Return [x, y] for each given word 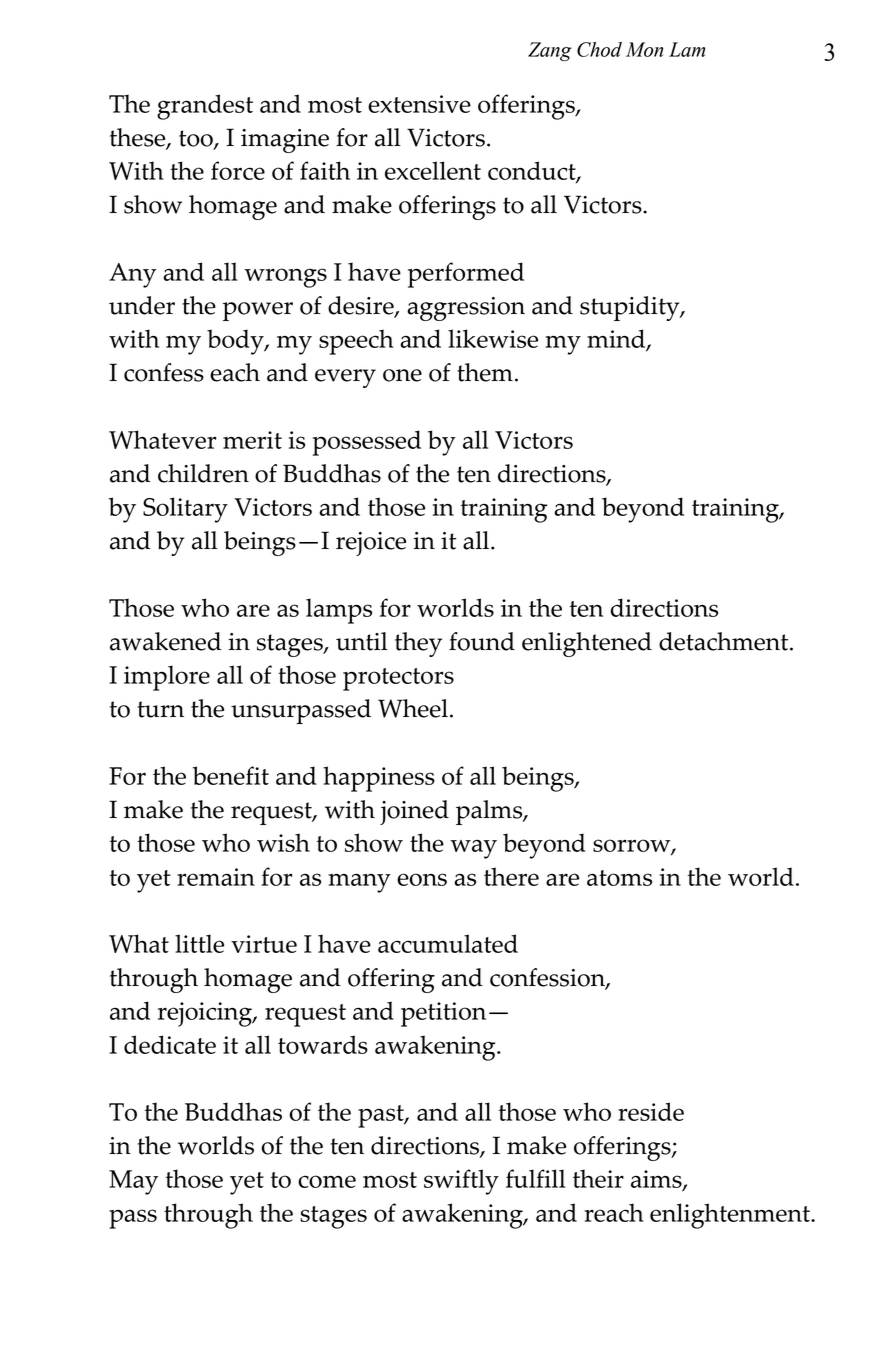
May [133, 1182]
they [418, 644]
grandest [205, 107]
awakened [165, 641]
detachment [725, 641]
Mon [644, 49]
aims [657, 1180]
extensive [419, 104]
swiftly [461, 1182]
